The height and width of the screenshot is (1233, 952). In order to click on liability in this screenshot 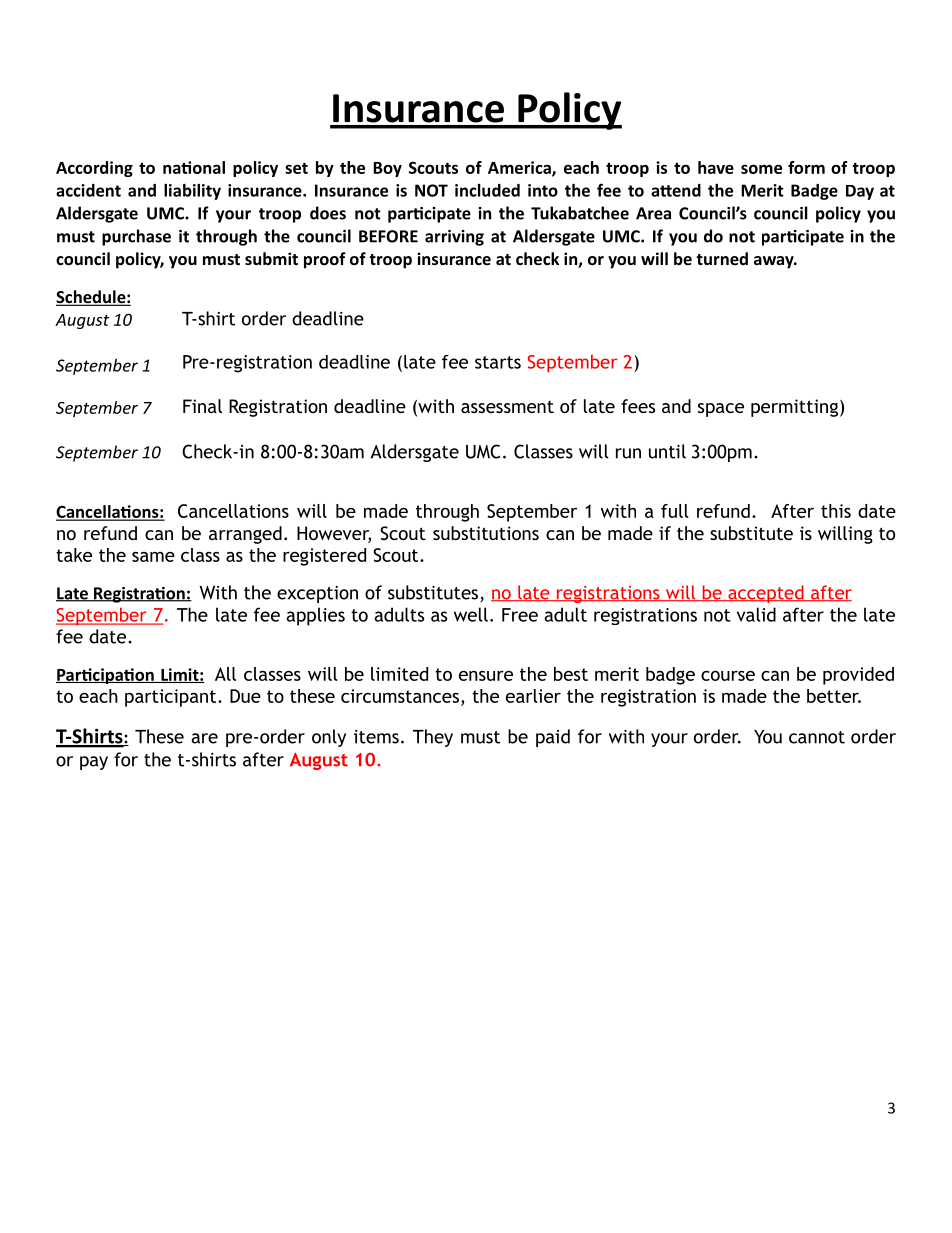, I will do `click(192, 192)`.
